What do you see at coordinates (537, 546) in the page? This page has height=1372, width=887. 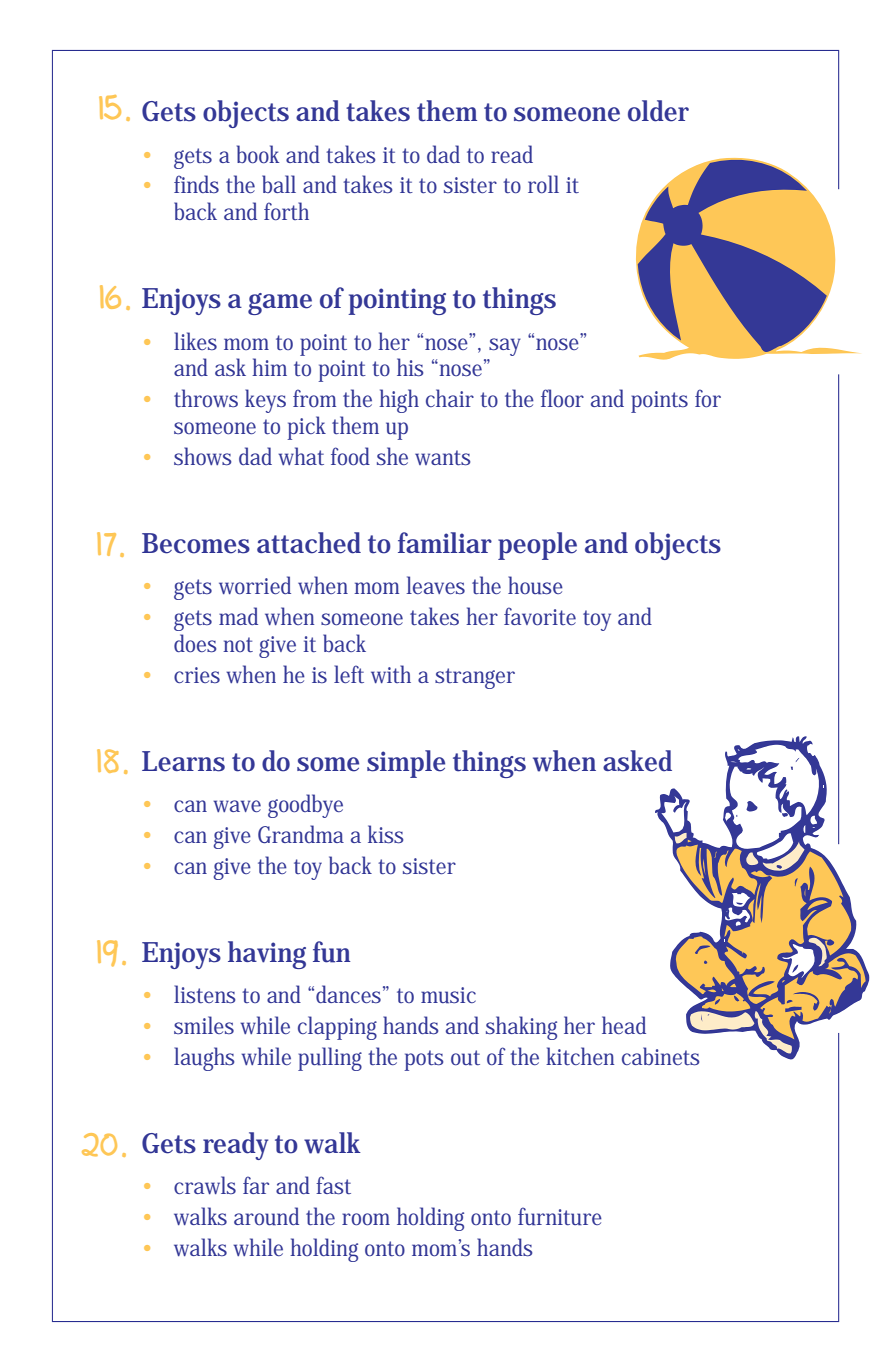 I see `people` at bounding box center [537, 546].
